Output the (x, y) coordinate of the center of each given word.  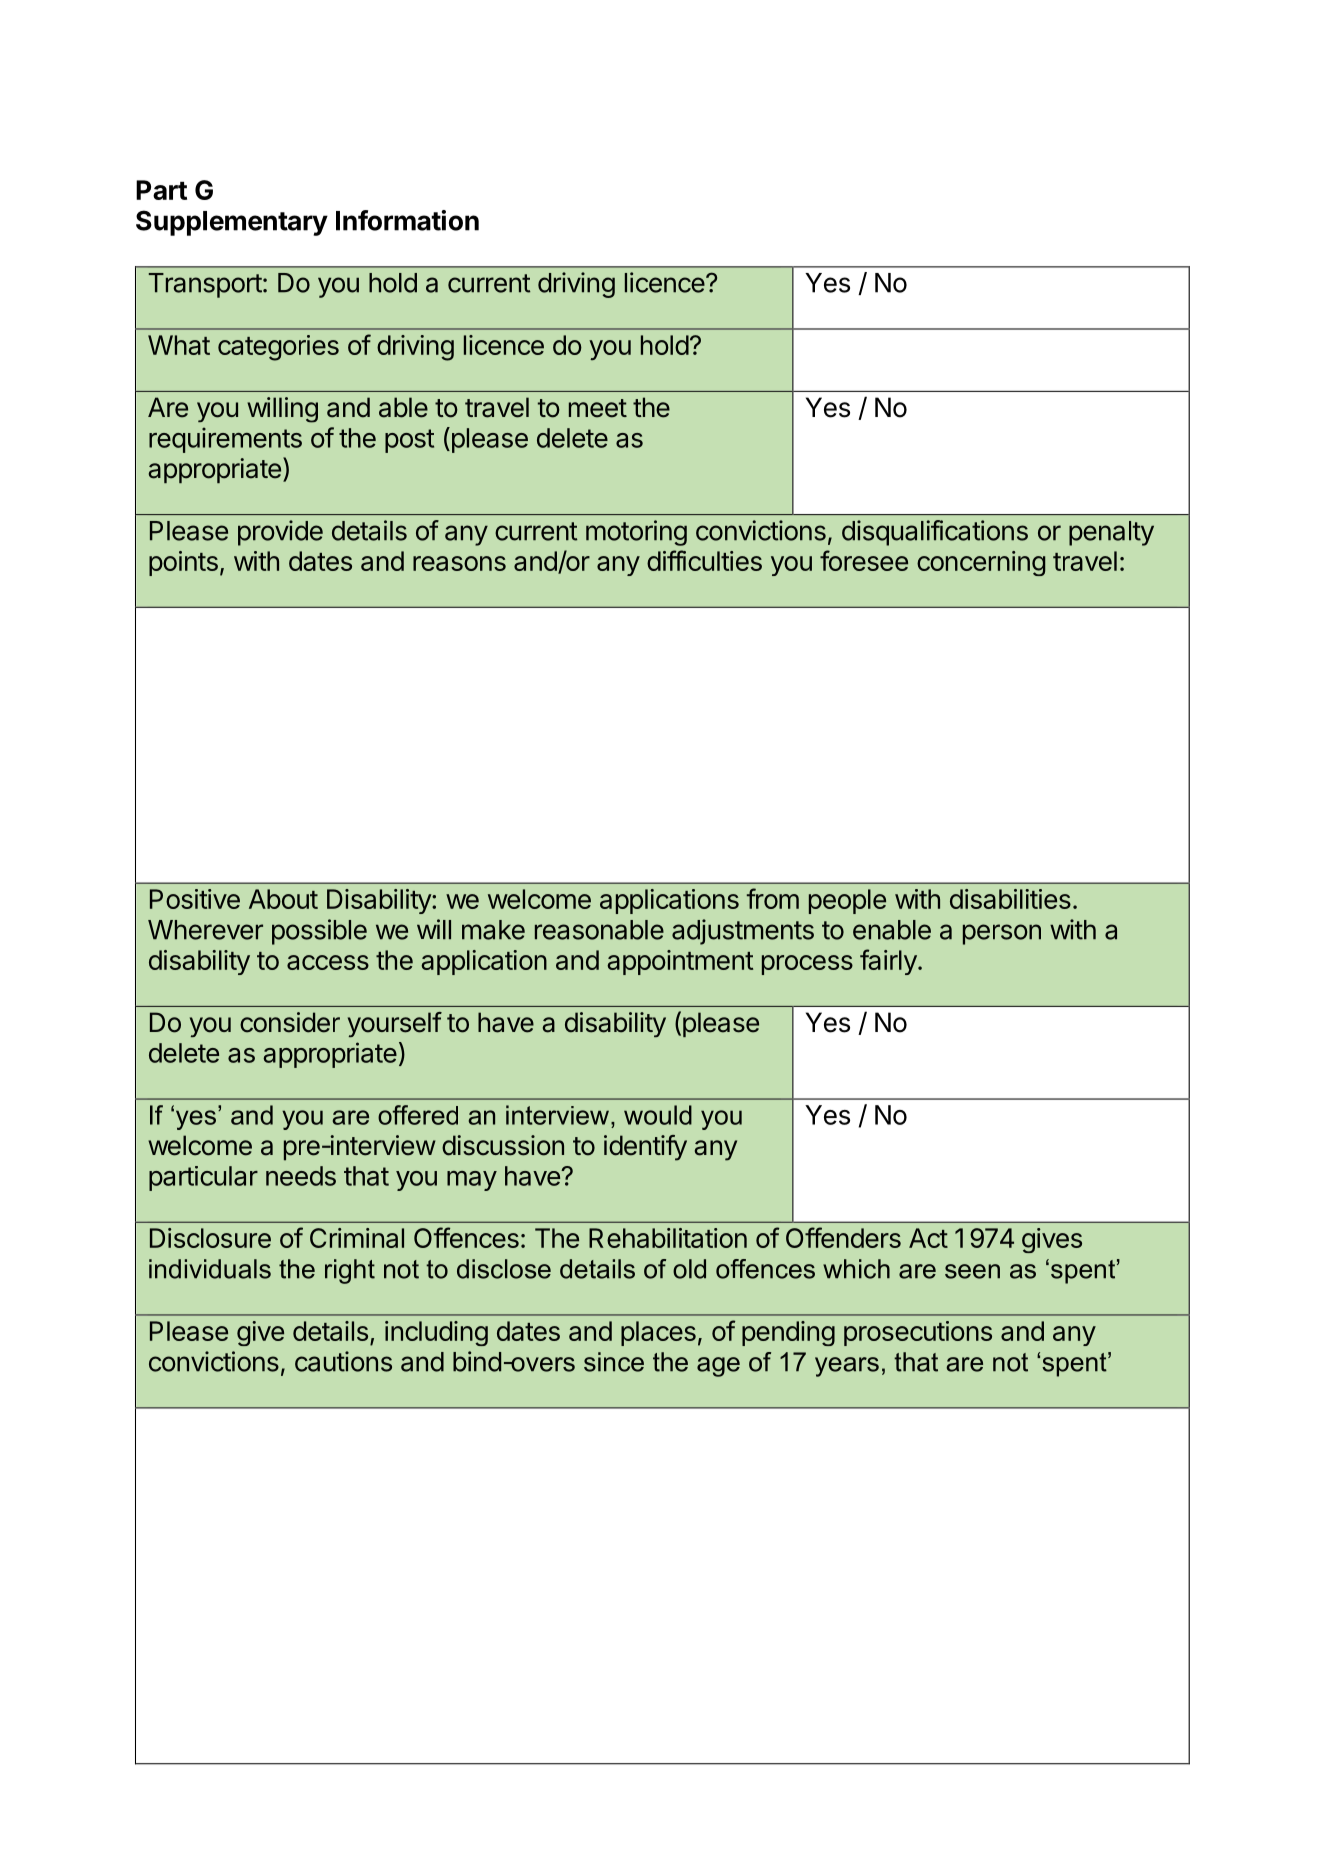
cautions (343, 1361)
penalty (1111, 533)
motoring (636, 533)
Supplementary (232, 223)
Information (407, 220)
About (283, 899)
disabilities (1010, 899)
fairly (888, 962)
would (658, 1115)
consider (290, 1022)
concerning (981, 563)
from (773, 898)
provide (280, 533)
